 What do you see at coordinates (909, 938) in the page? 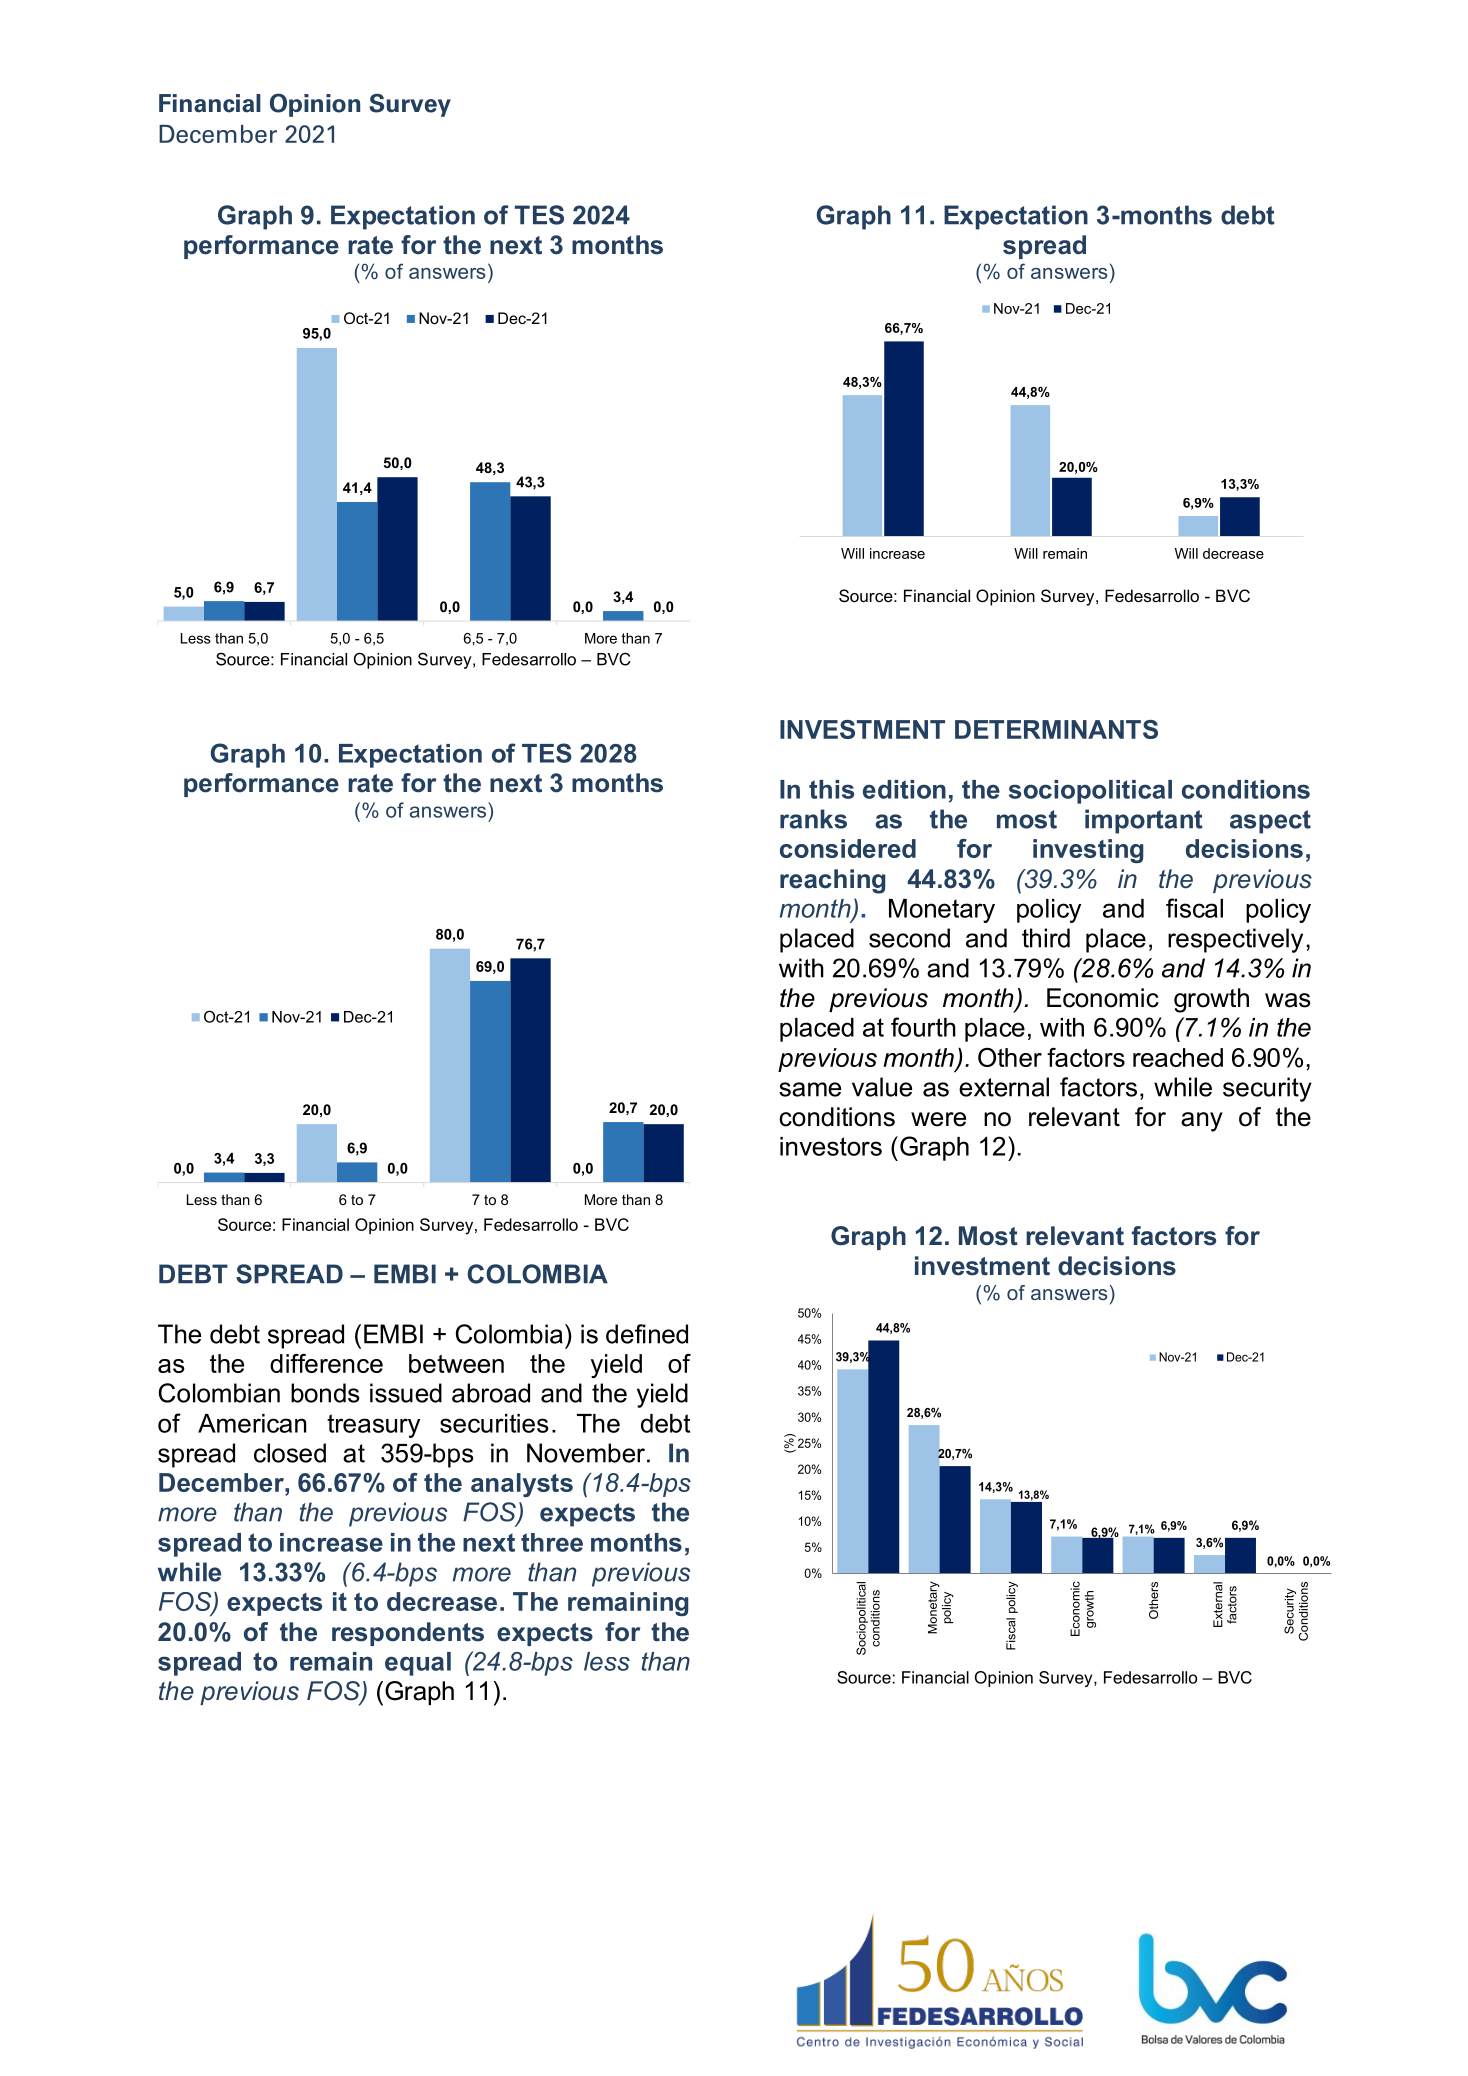
I see `second` at bounding box center [909, 938].
